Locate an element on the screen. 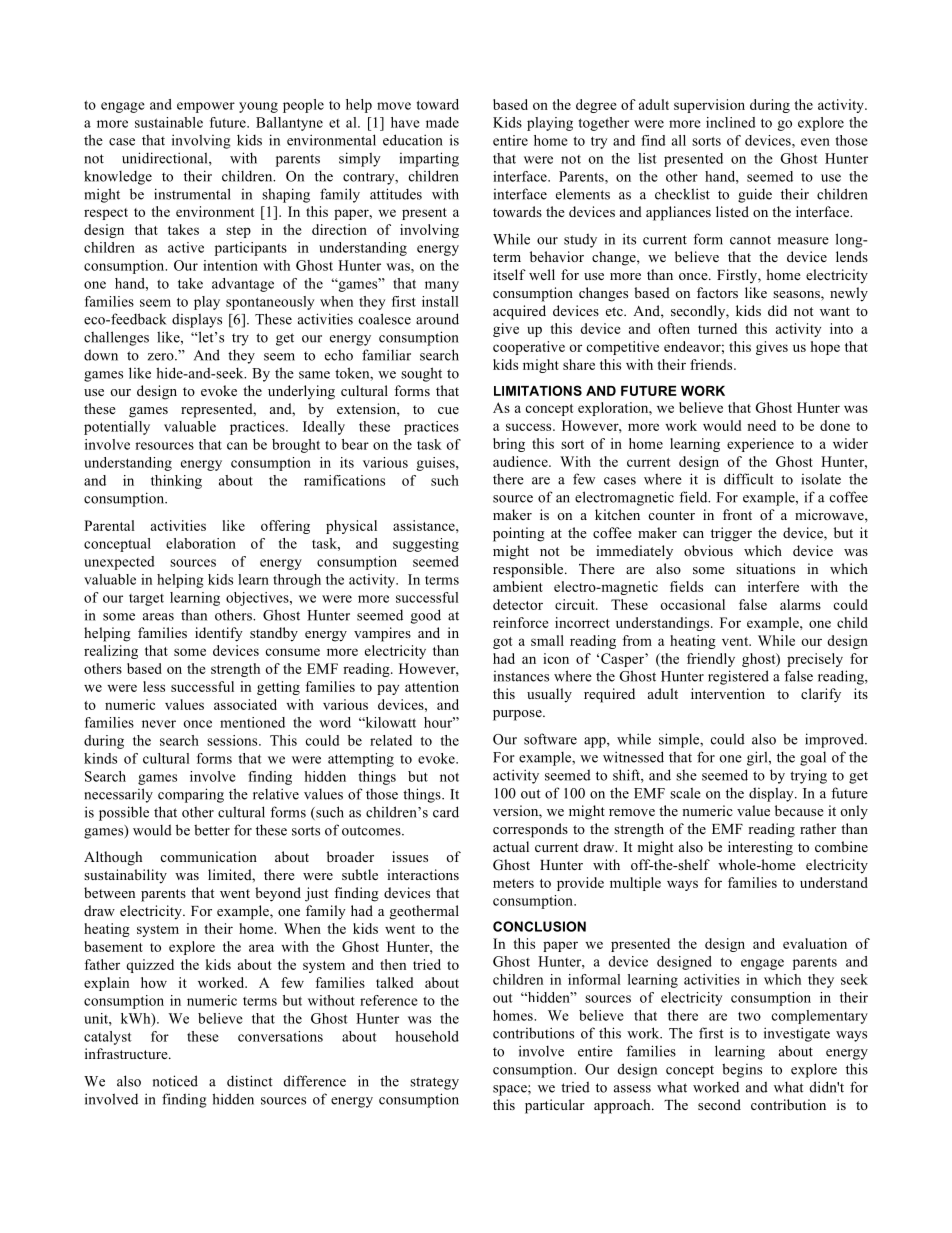 The image size is (952, 1233). card is located at coordinates (446, 812).
